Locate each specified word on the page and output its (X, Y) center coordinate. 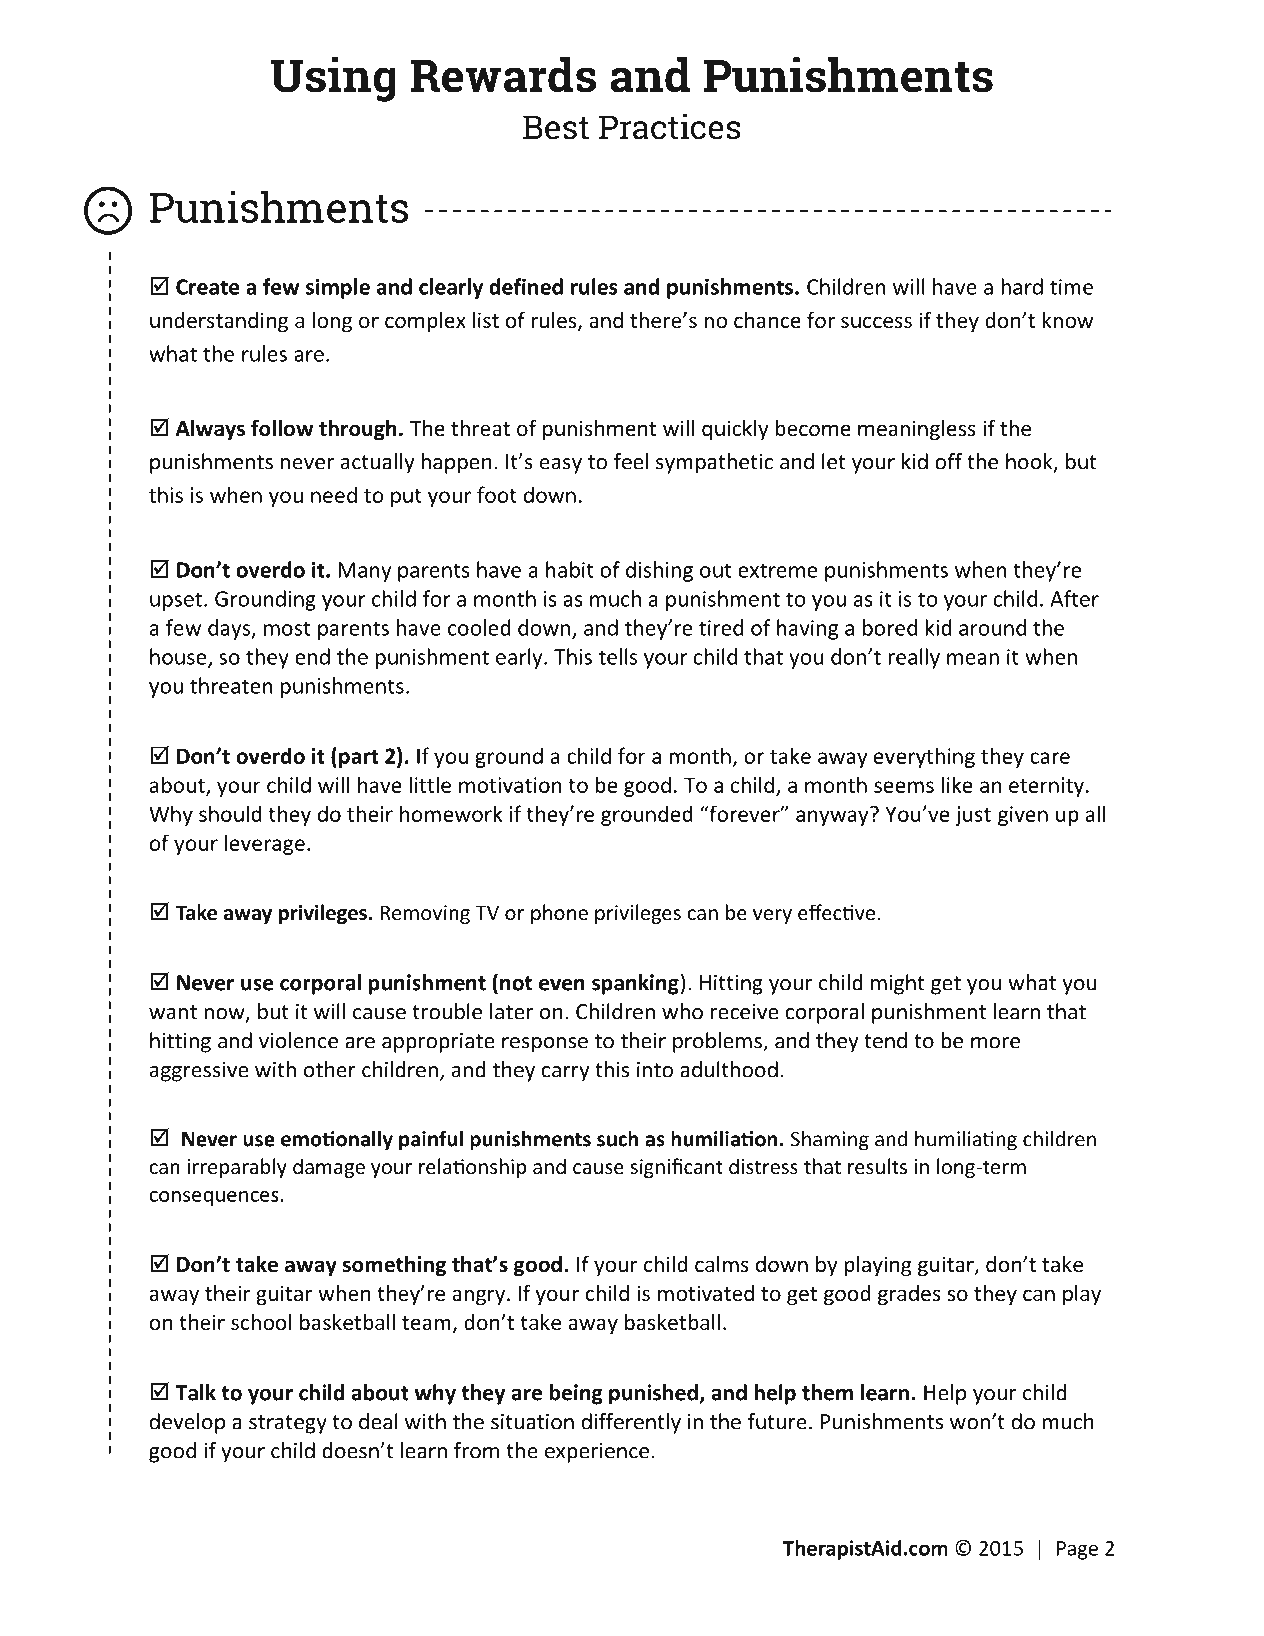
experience (597, 1453)
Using (333, 79)
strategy (288, 1424)
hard (1022, 286)
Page (1077, 1550)
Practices (670, 127)
